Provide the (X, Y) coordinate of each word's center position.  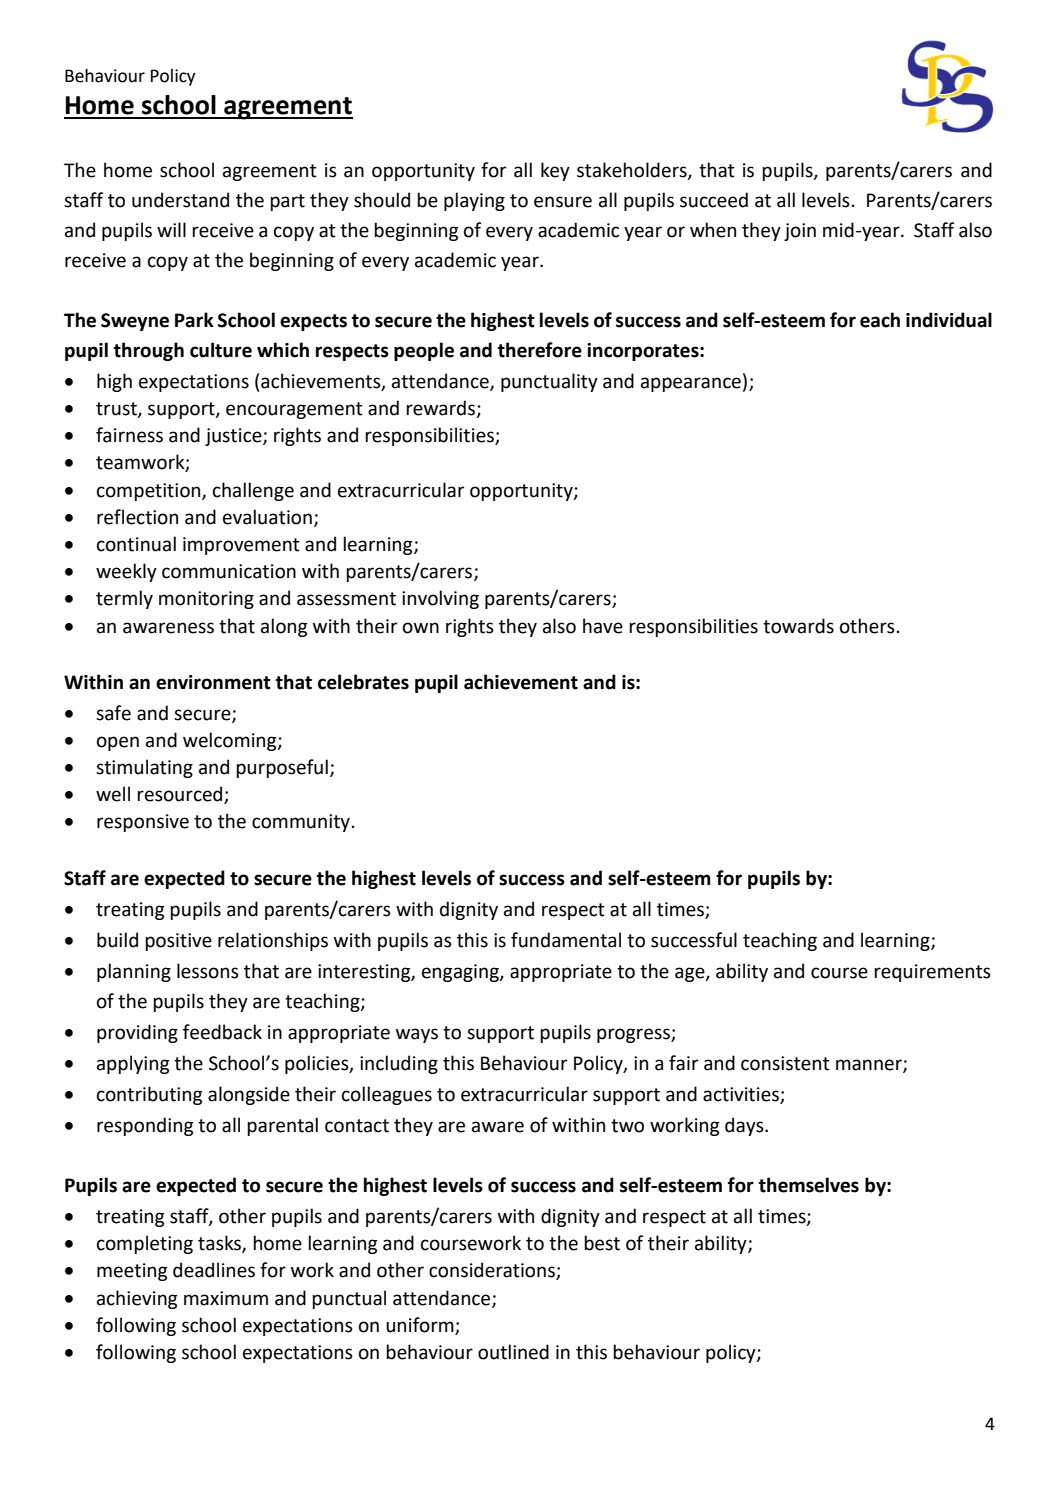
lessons (208, 971)
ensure (563, 202)
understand (180, 200)
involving (440, 599)
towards (798, 626)
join (800, 232)
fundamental (566, 940)
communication (229, 571)
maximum (226, 1298)
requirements (932, 973)
